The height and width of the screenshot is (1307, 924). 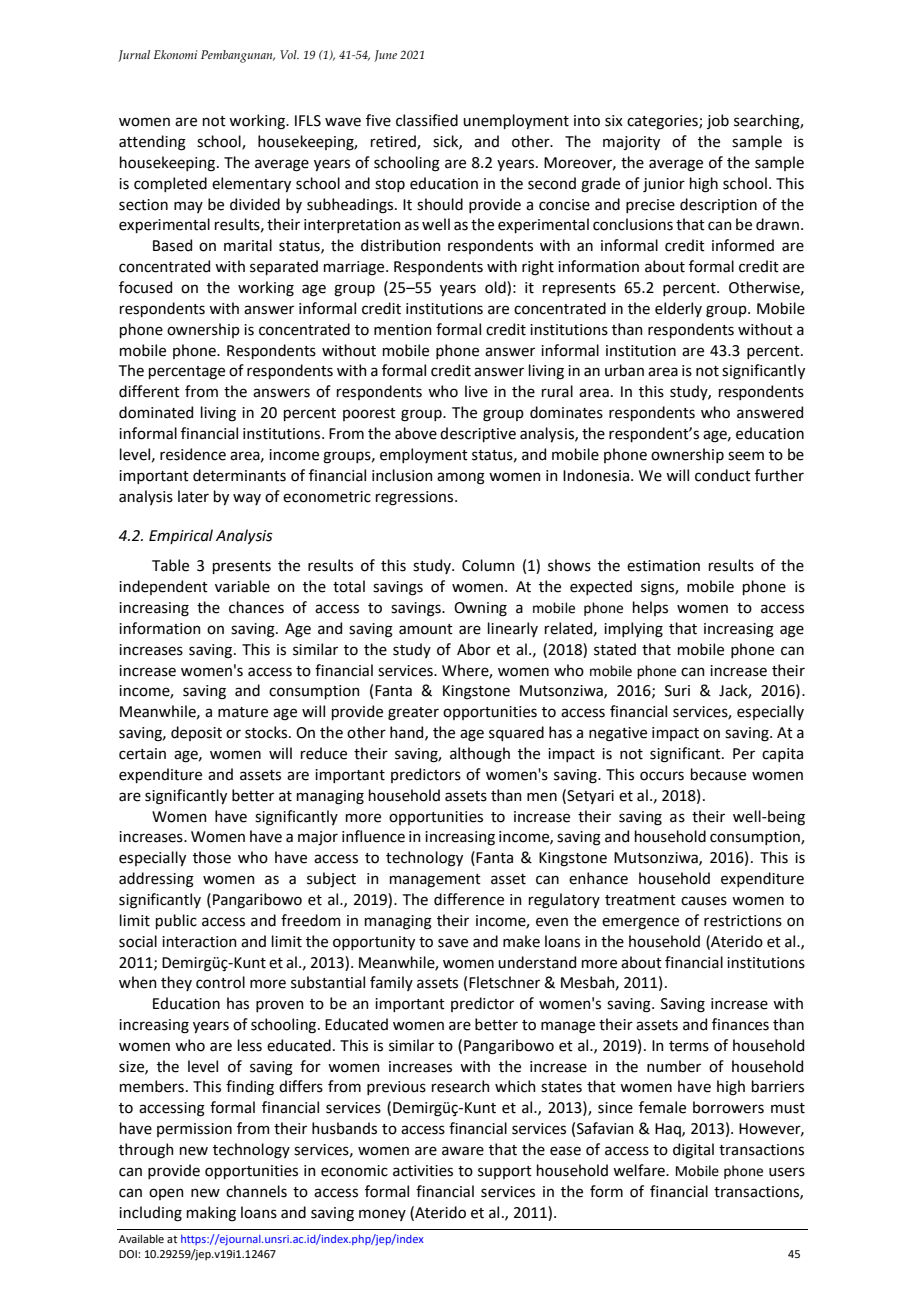 What do you see at coordinates (469, 899) in the screenshot?
I see `difference` at bounding box center [469, 899].
